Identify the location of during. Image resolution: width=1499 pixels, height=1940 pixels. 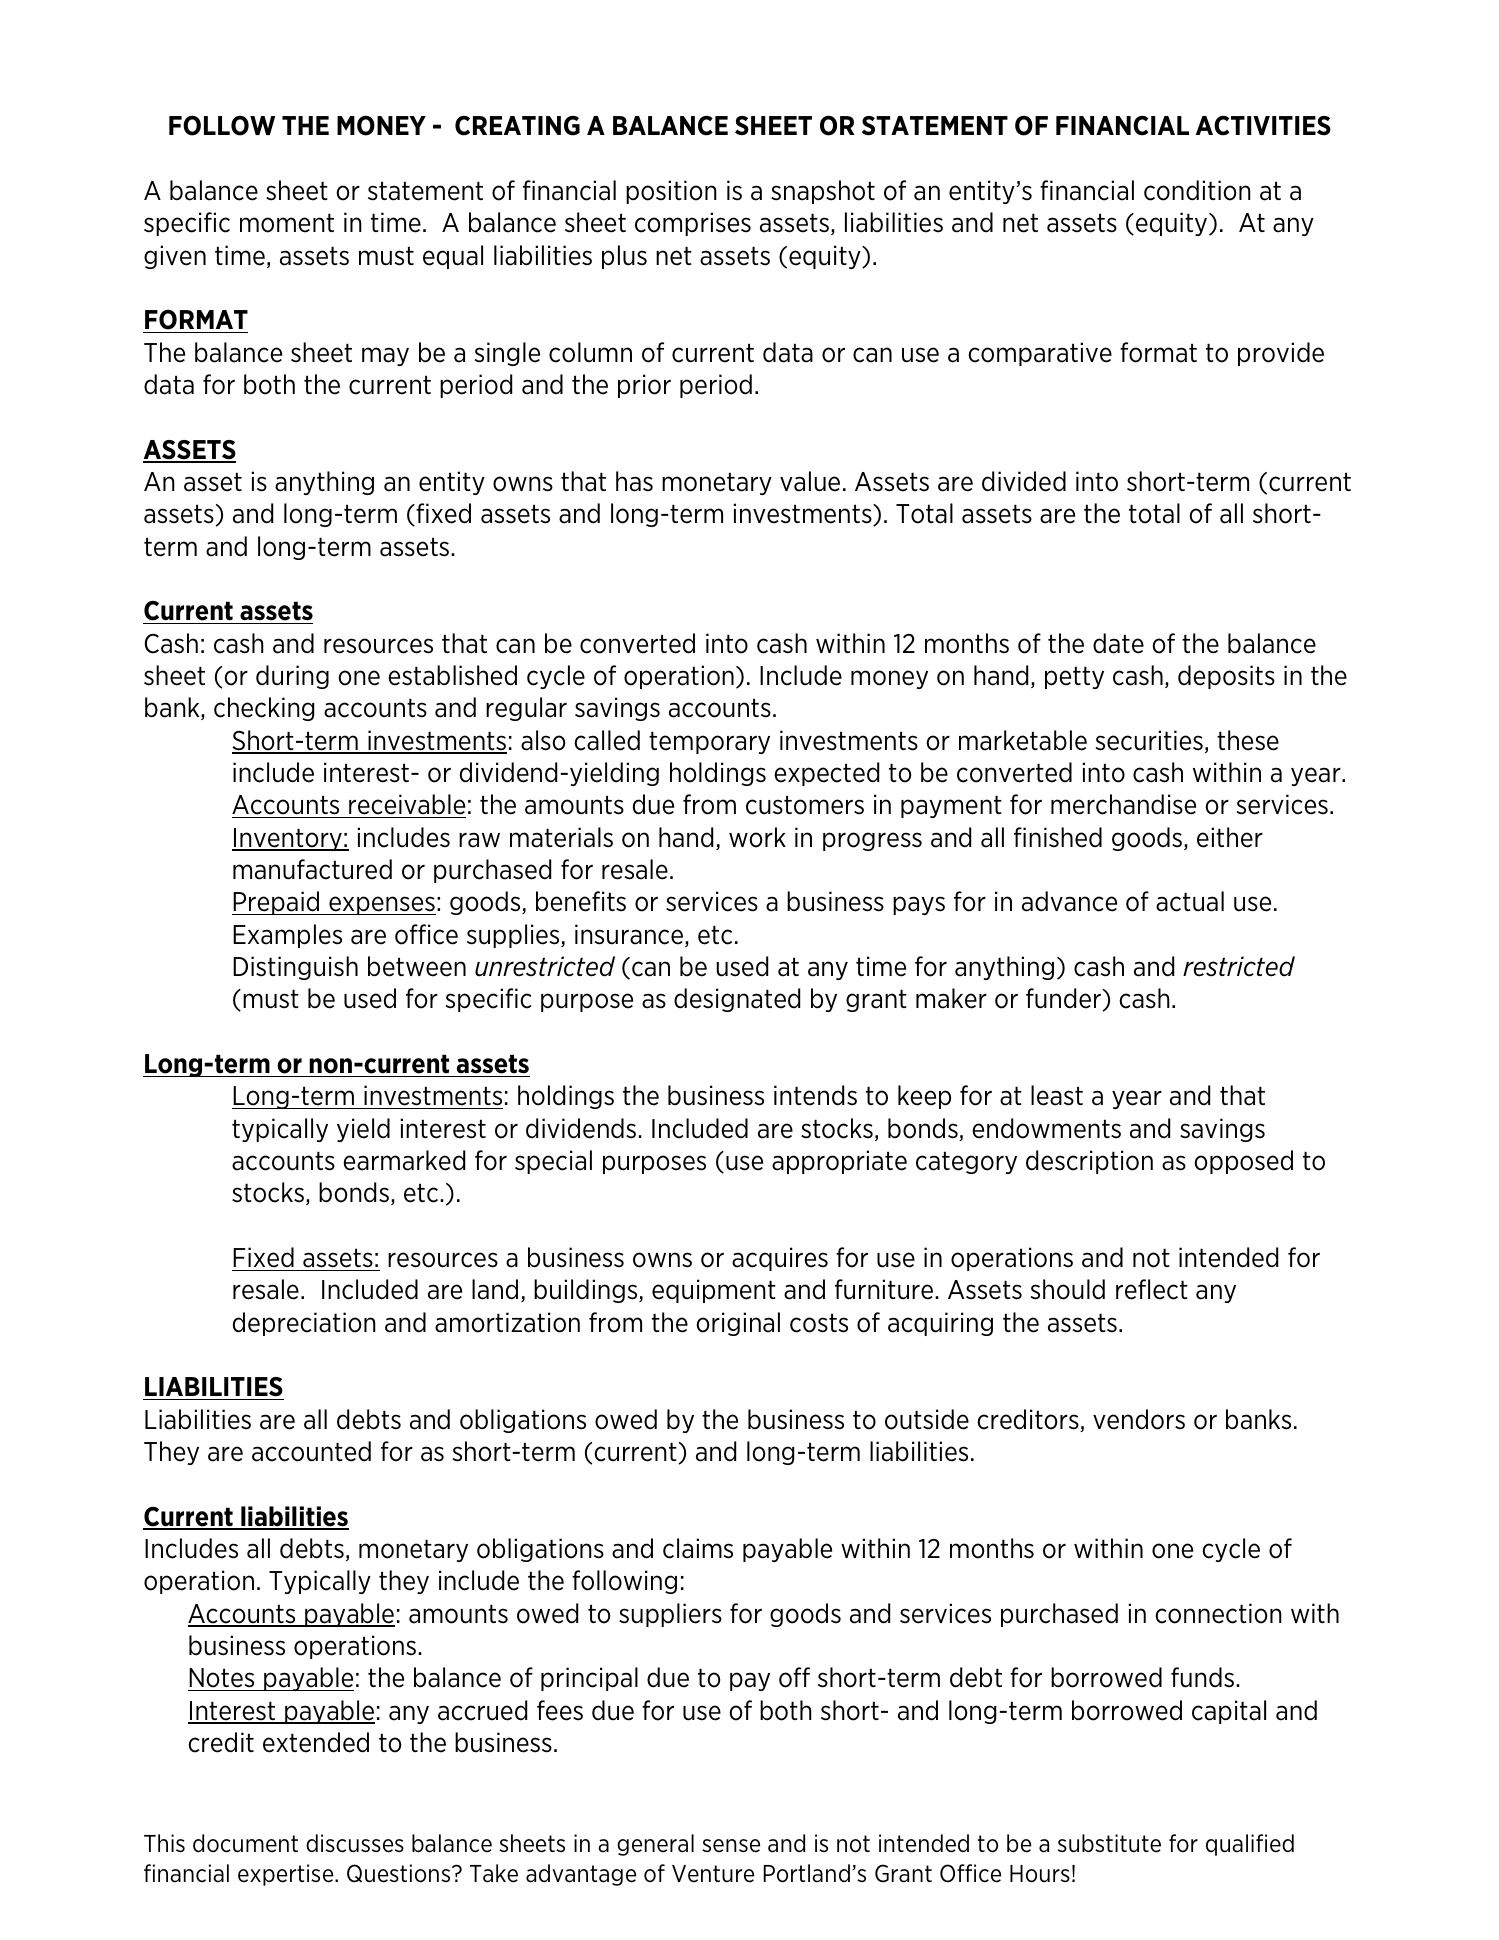
(292, 677).
